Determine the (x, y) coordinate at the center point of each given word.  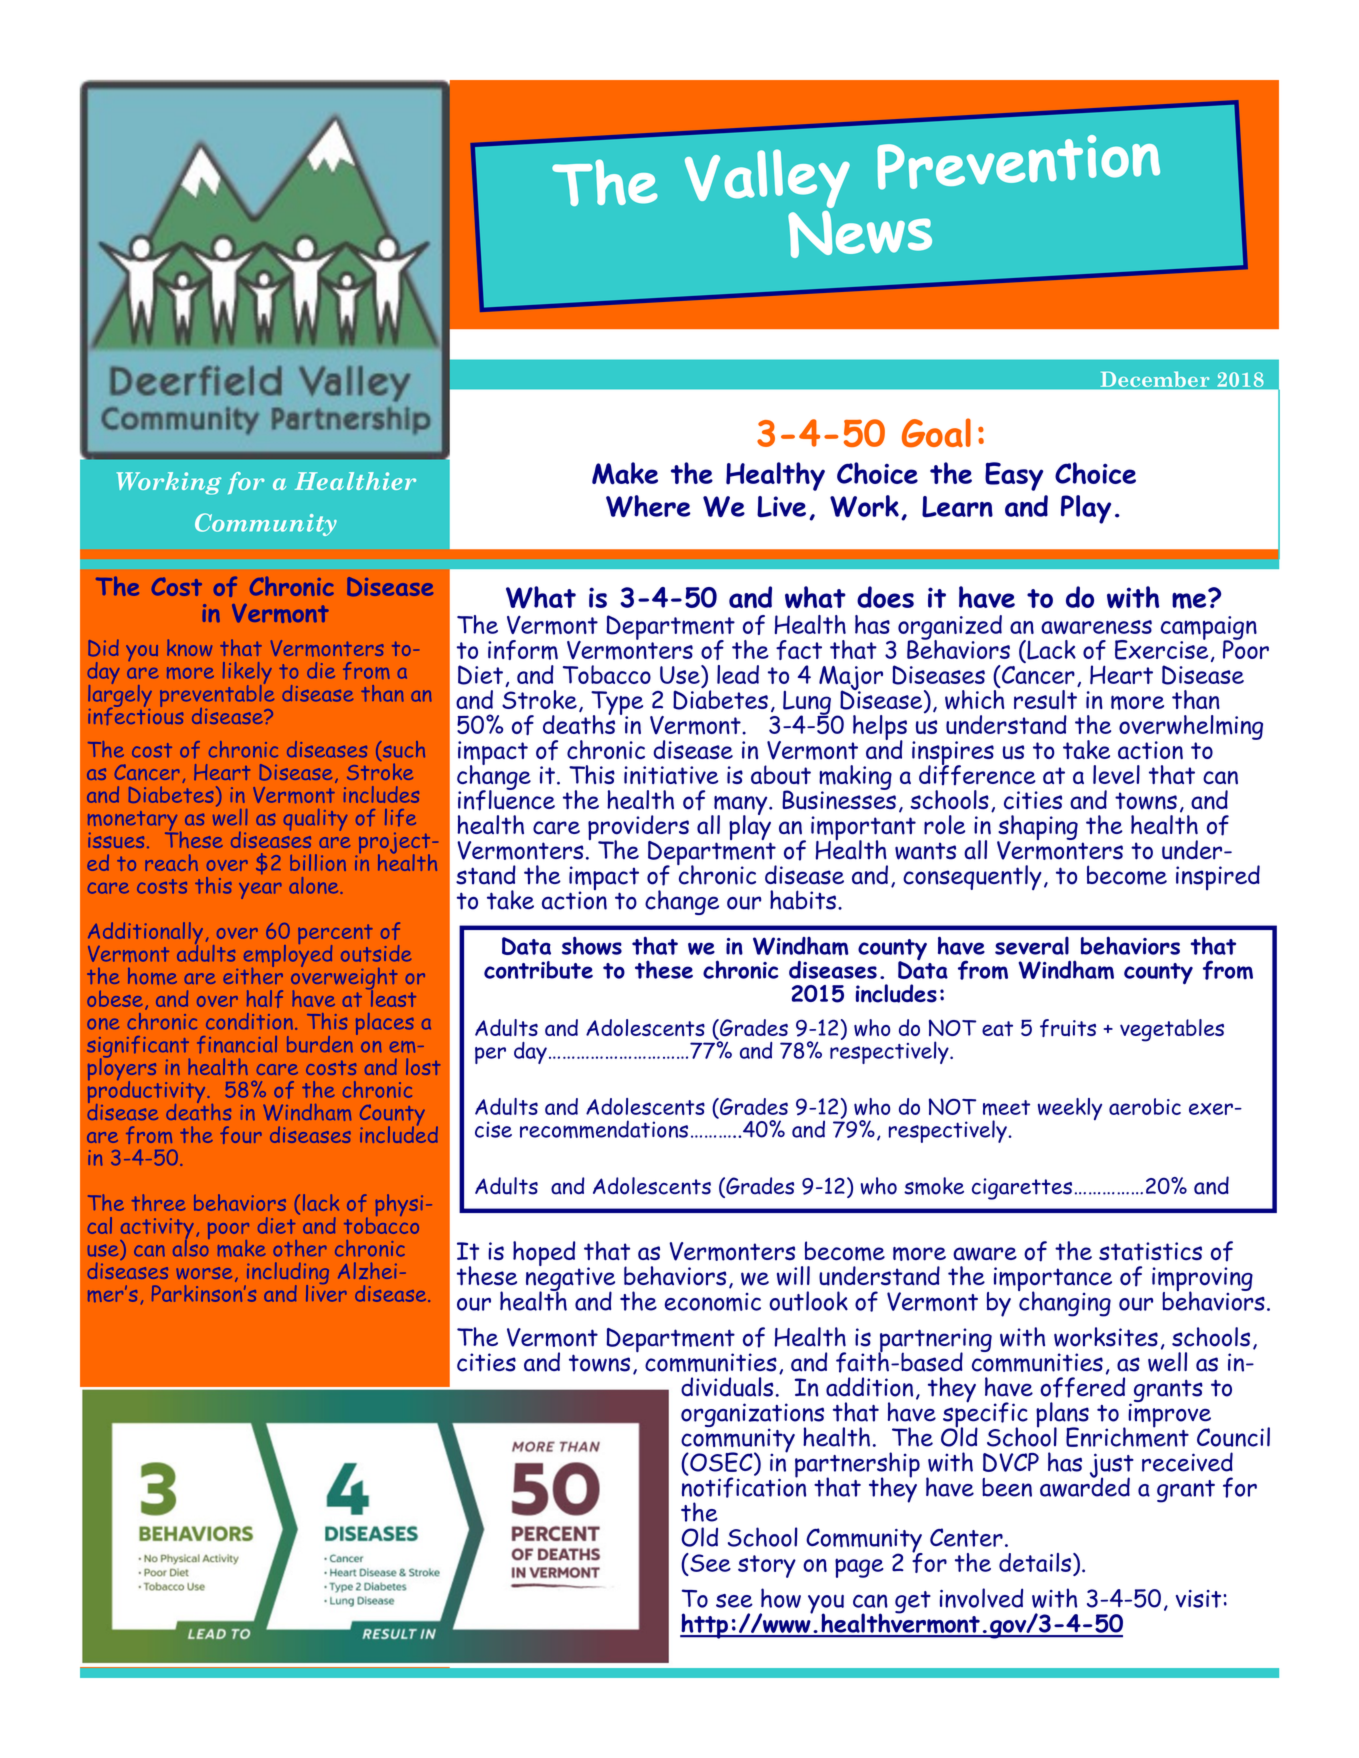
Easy (1014, 476)
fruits (1068, 1028)
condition (249, 1021)
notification (744, 1486)
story (767, 1566)
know (189, 647)
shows (592, 945)
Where (648, 506)
